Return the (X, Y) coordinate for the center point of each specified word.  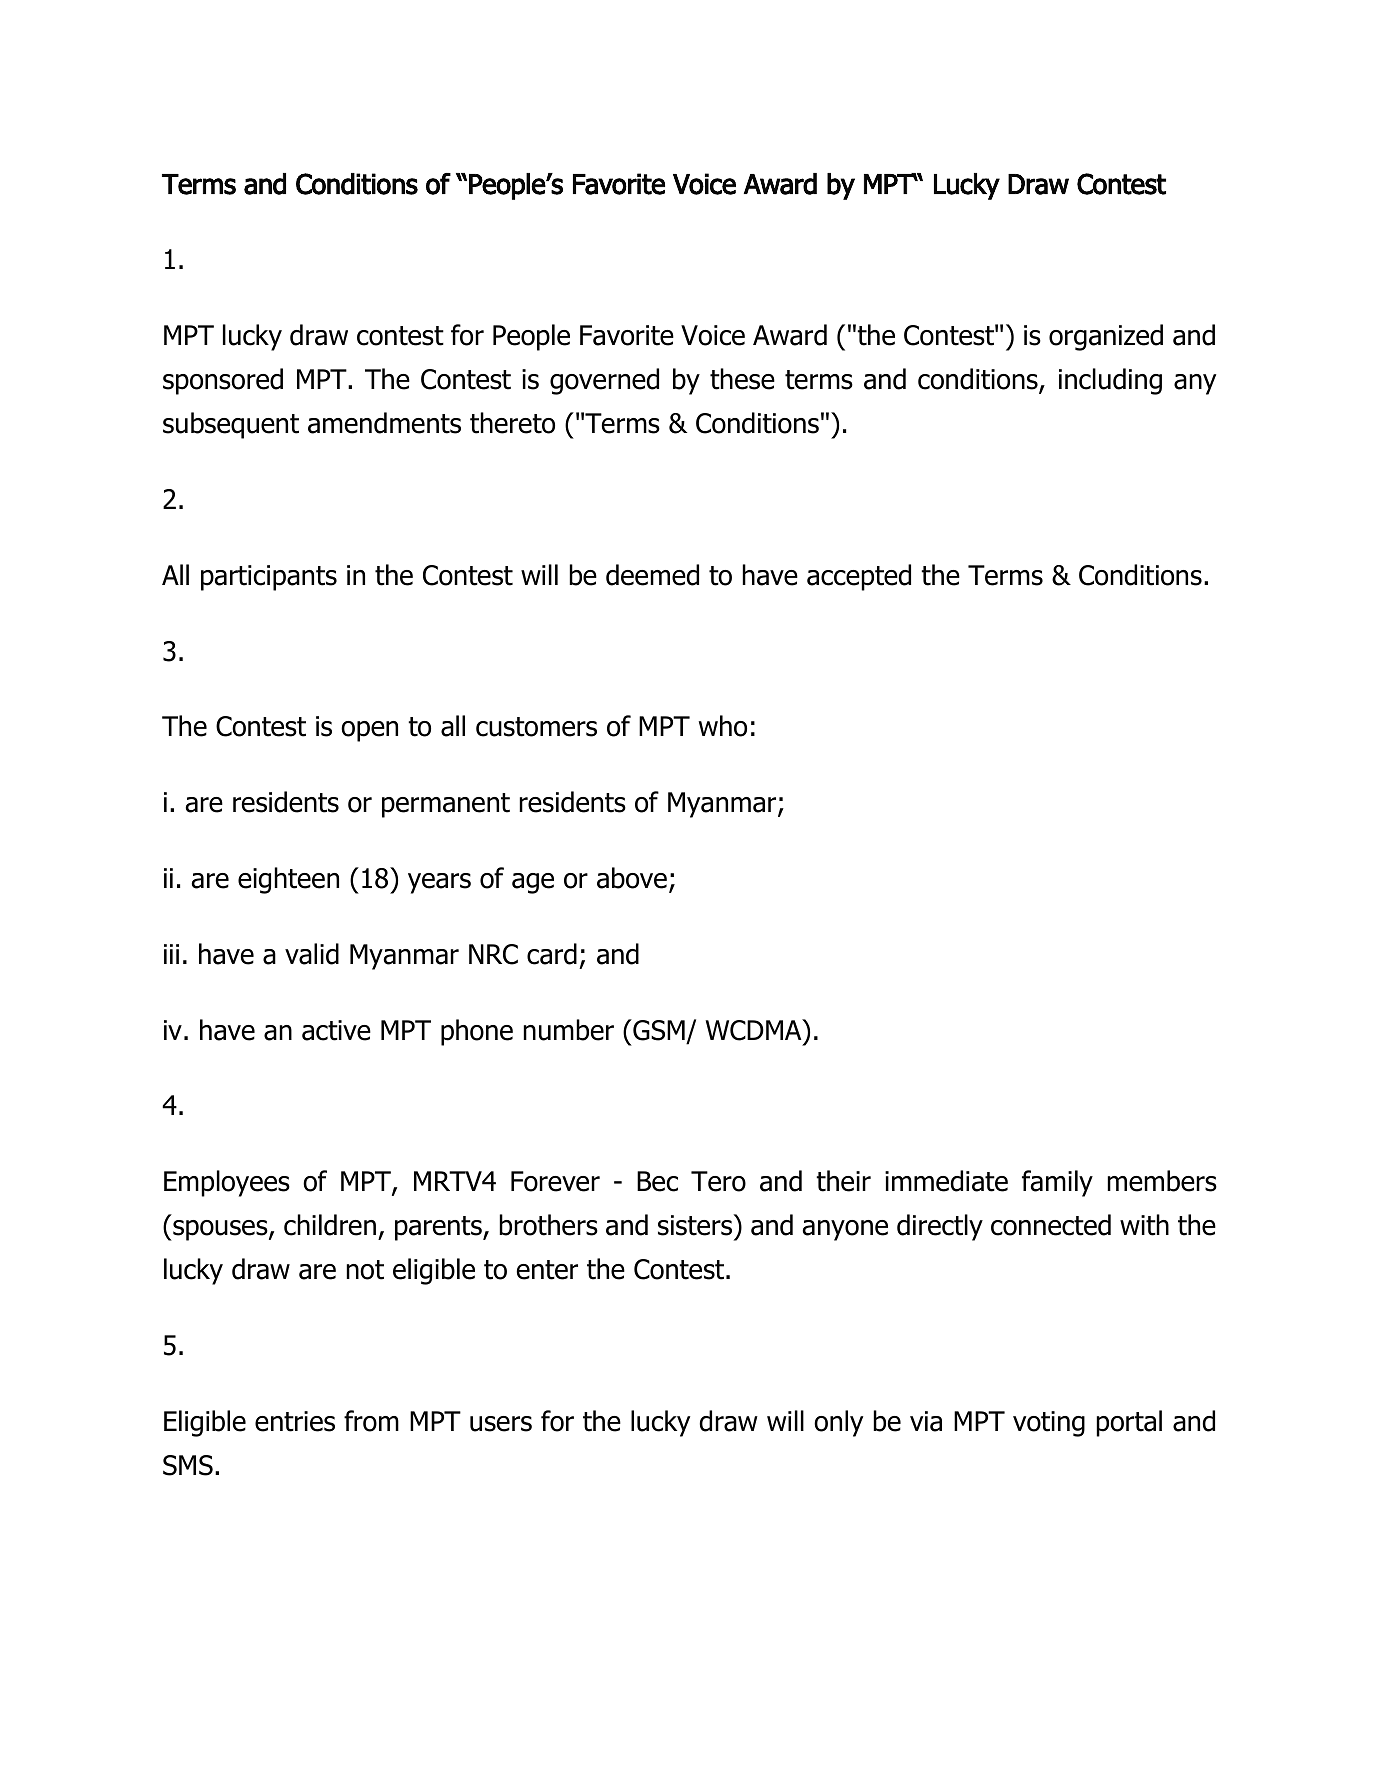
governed (604, 381)
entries (295, 1421)
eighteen (288, 880)
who (723, 726)
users (501, 1424)
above (632, 878)
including (1110, 381)
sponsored (223, 381)
